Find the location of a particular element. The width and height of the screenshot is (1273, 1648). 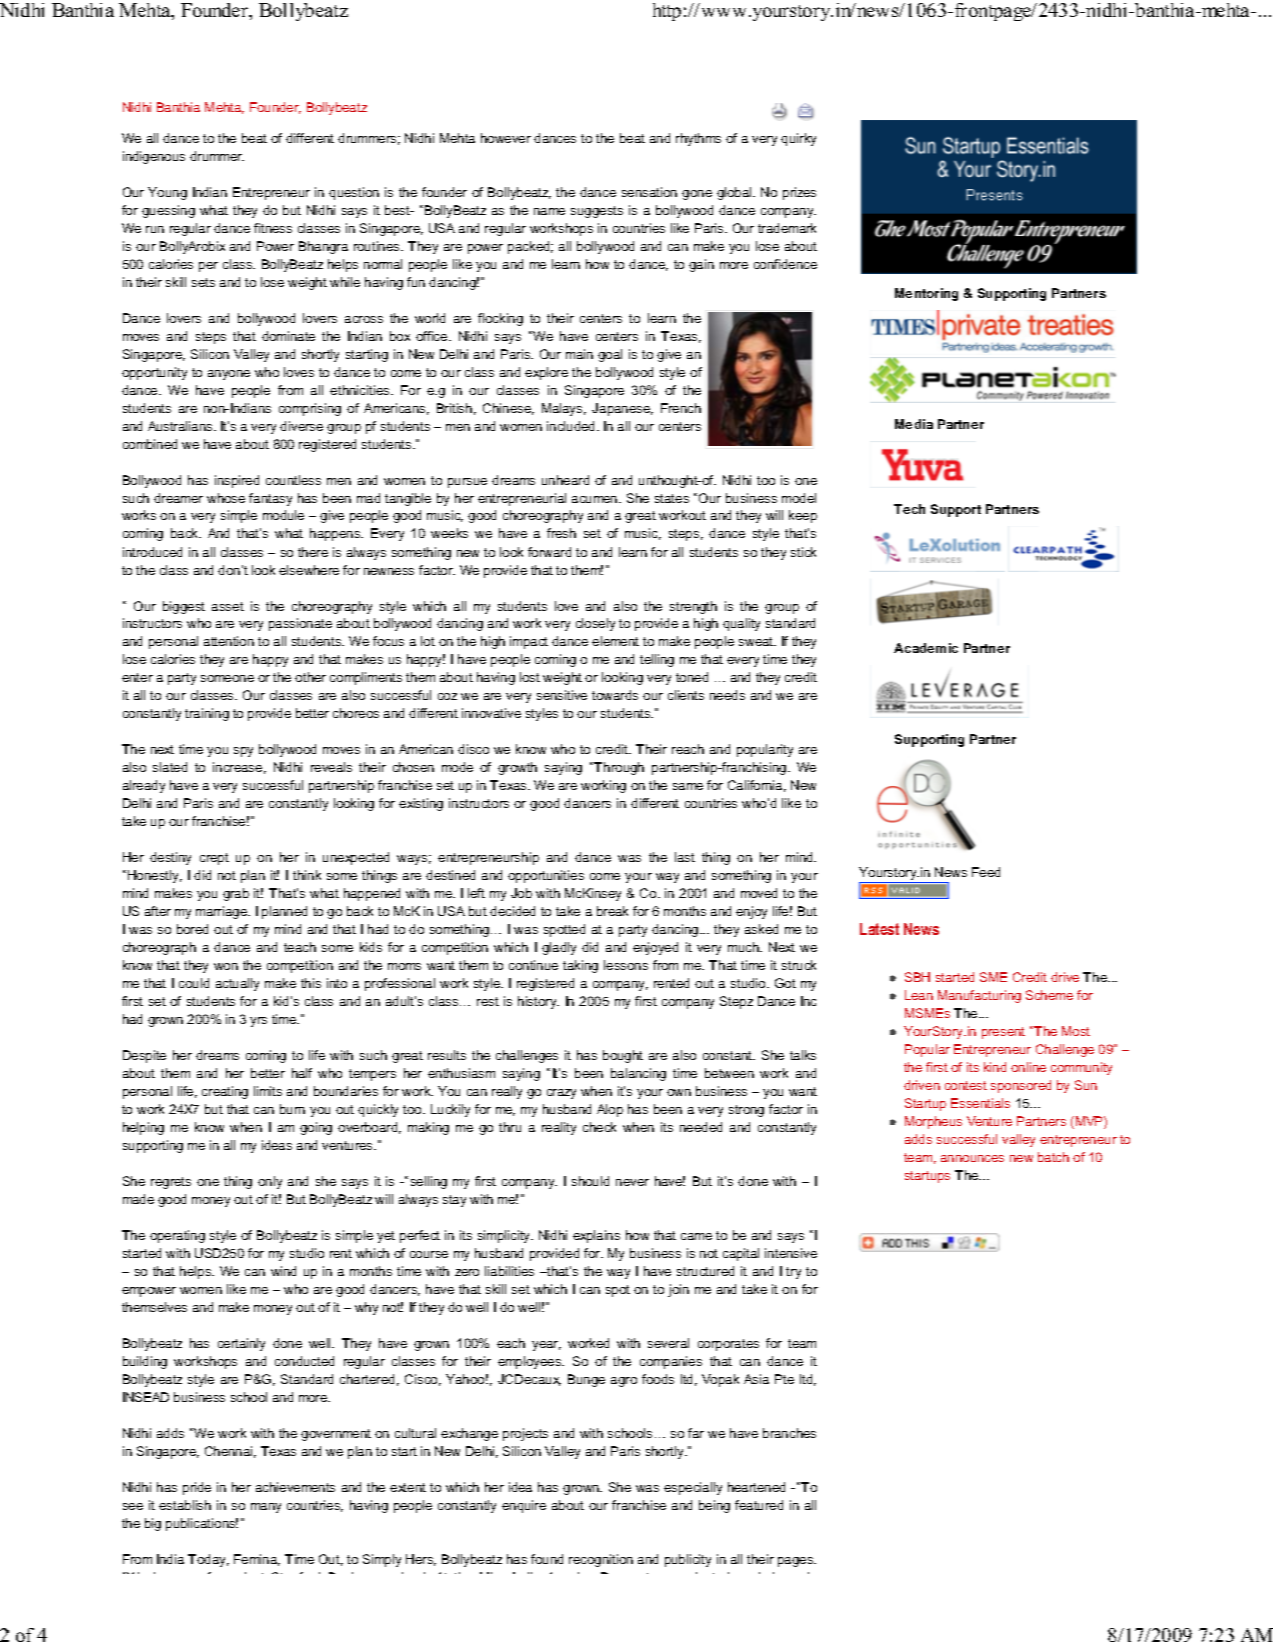

Feed is located at coordinates (986, 872).
